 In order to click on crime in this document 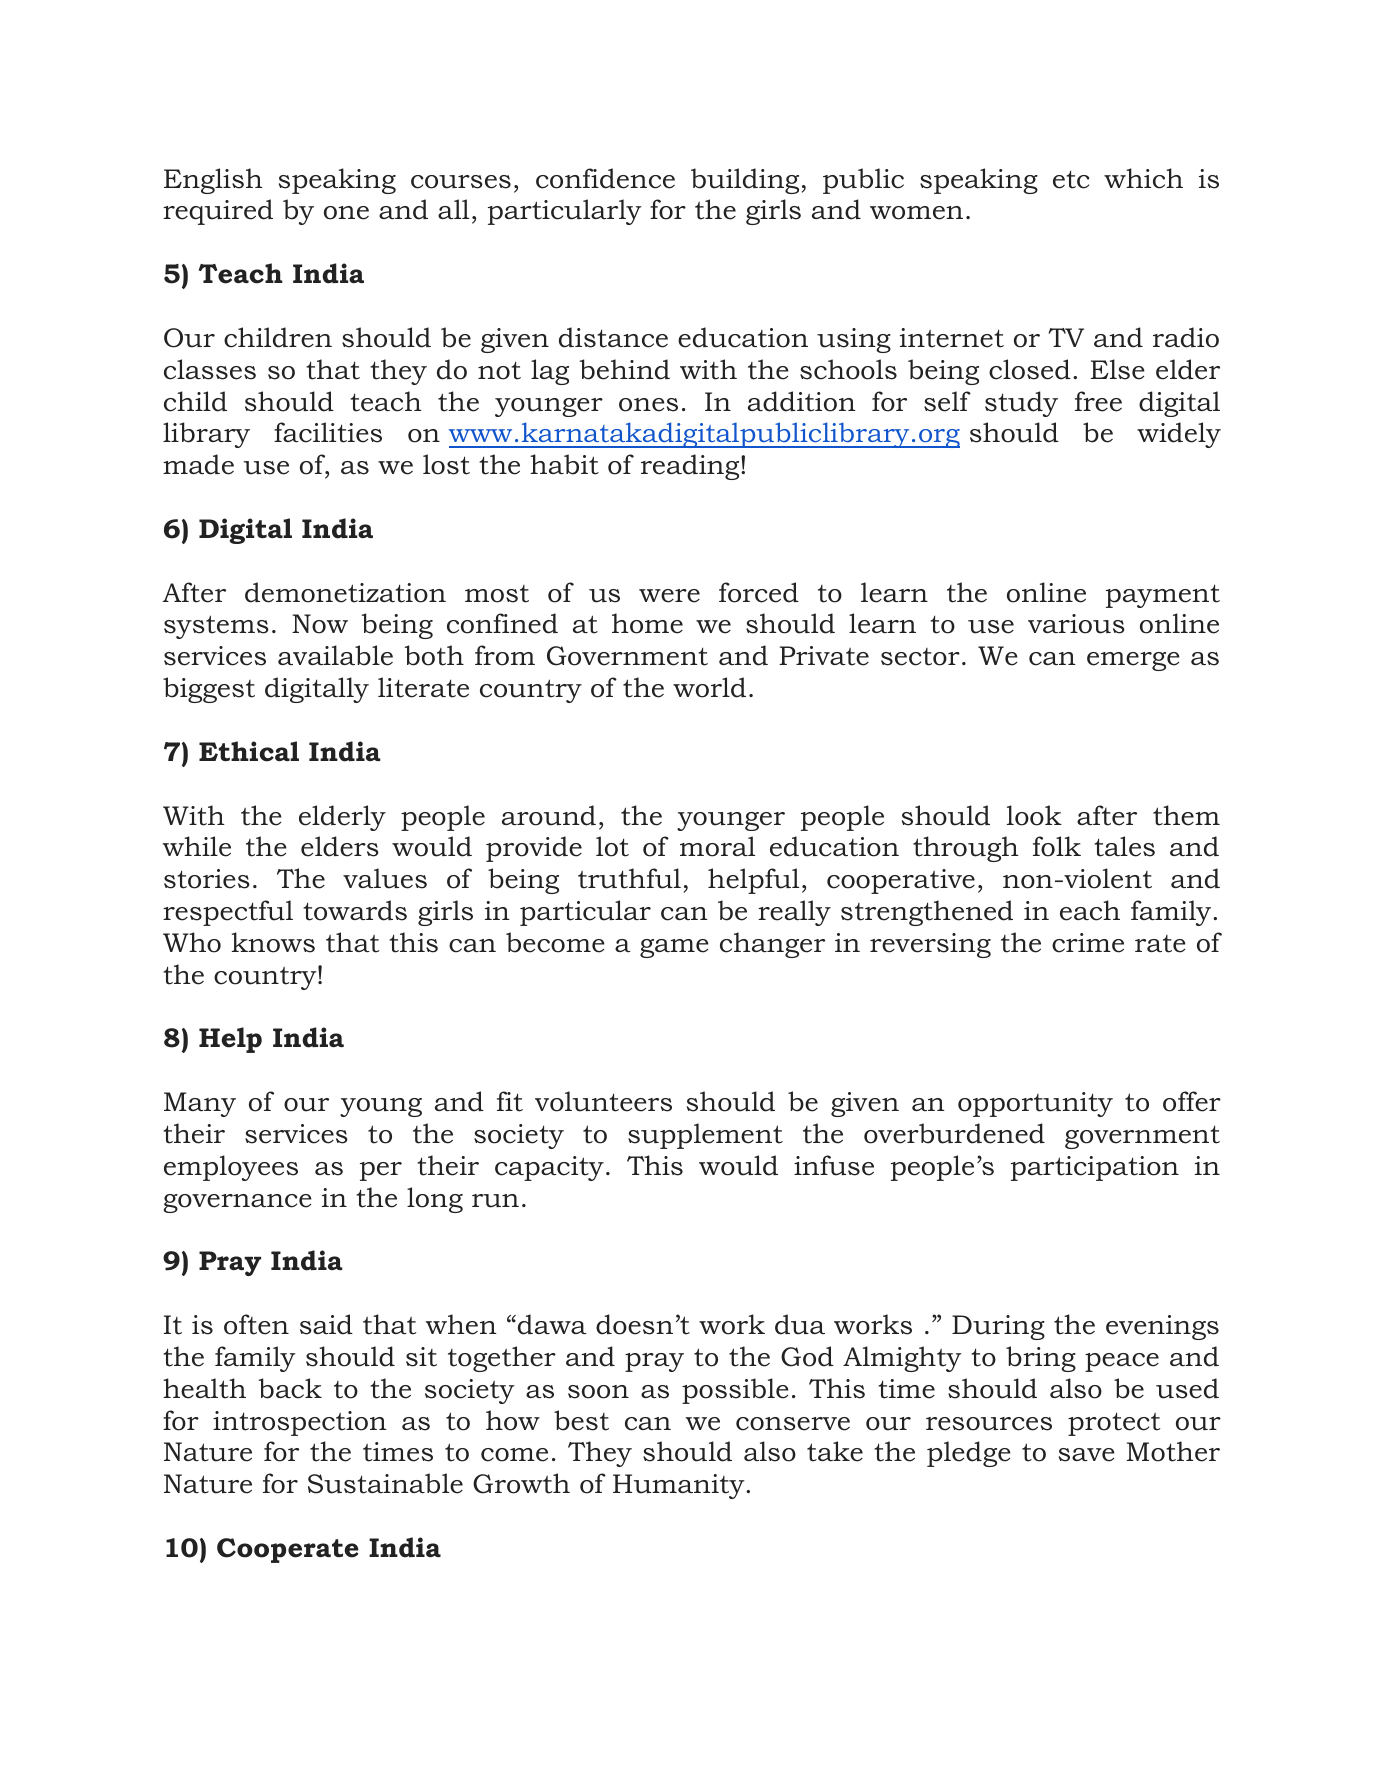, I will do `click(1088, 943)`.
